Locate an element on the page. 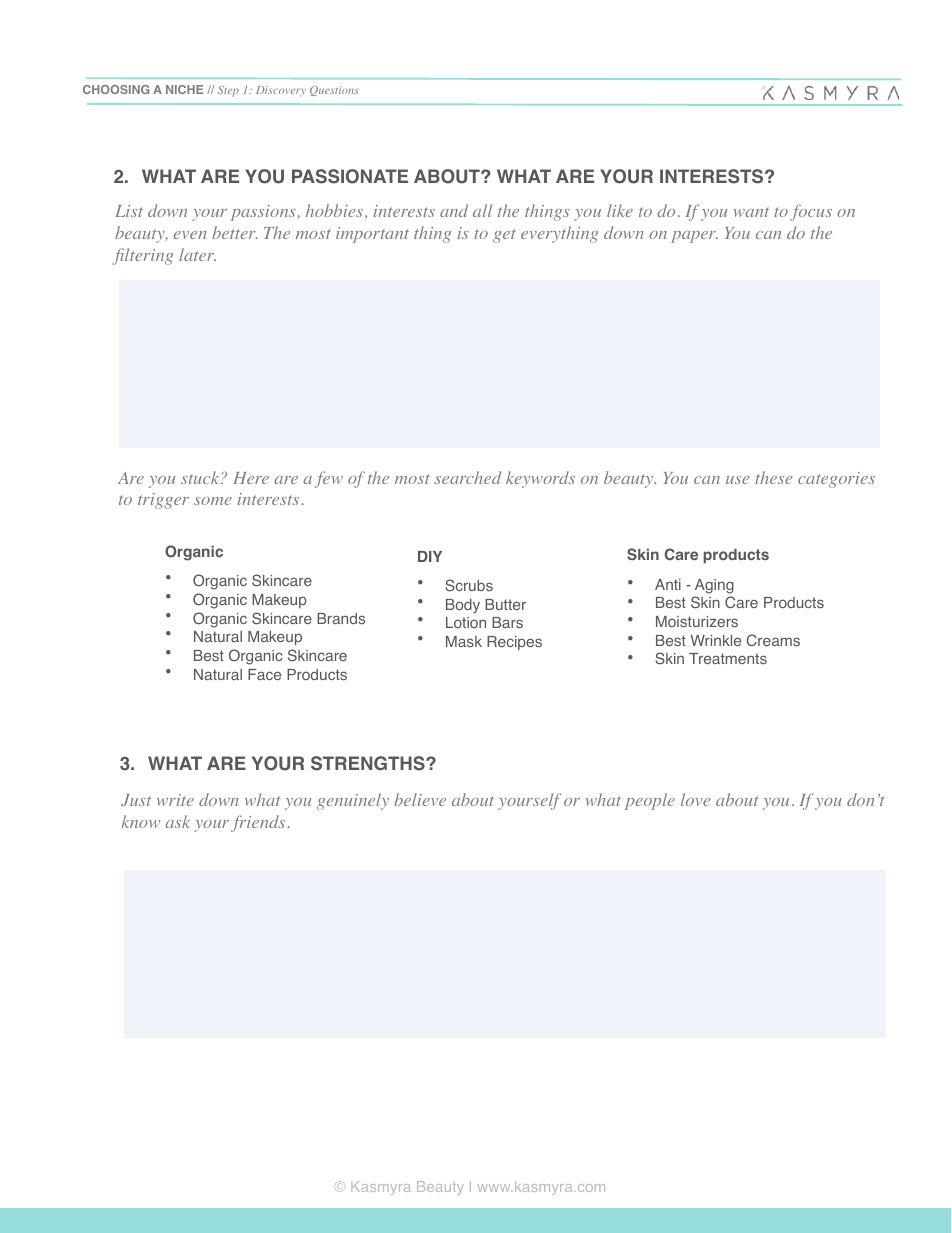 This image has height=1233, width=952. Aging is located at coordinates (714, 586).
